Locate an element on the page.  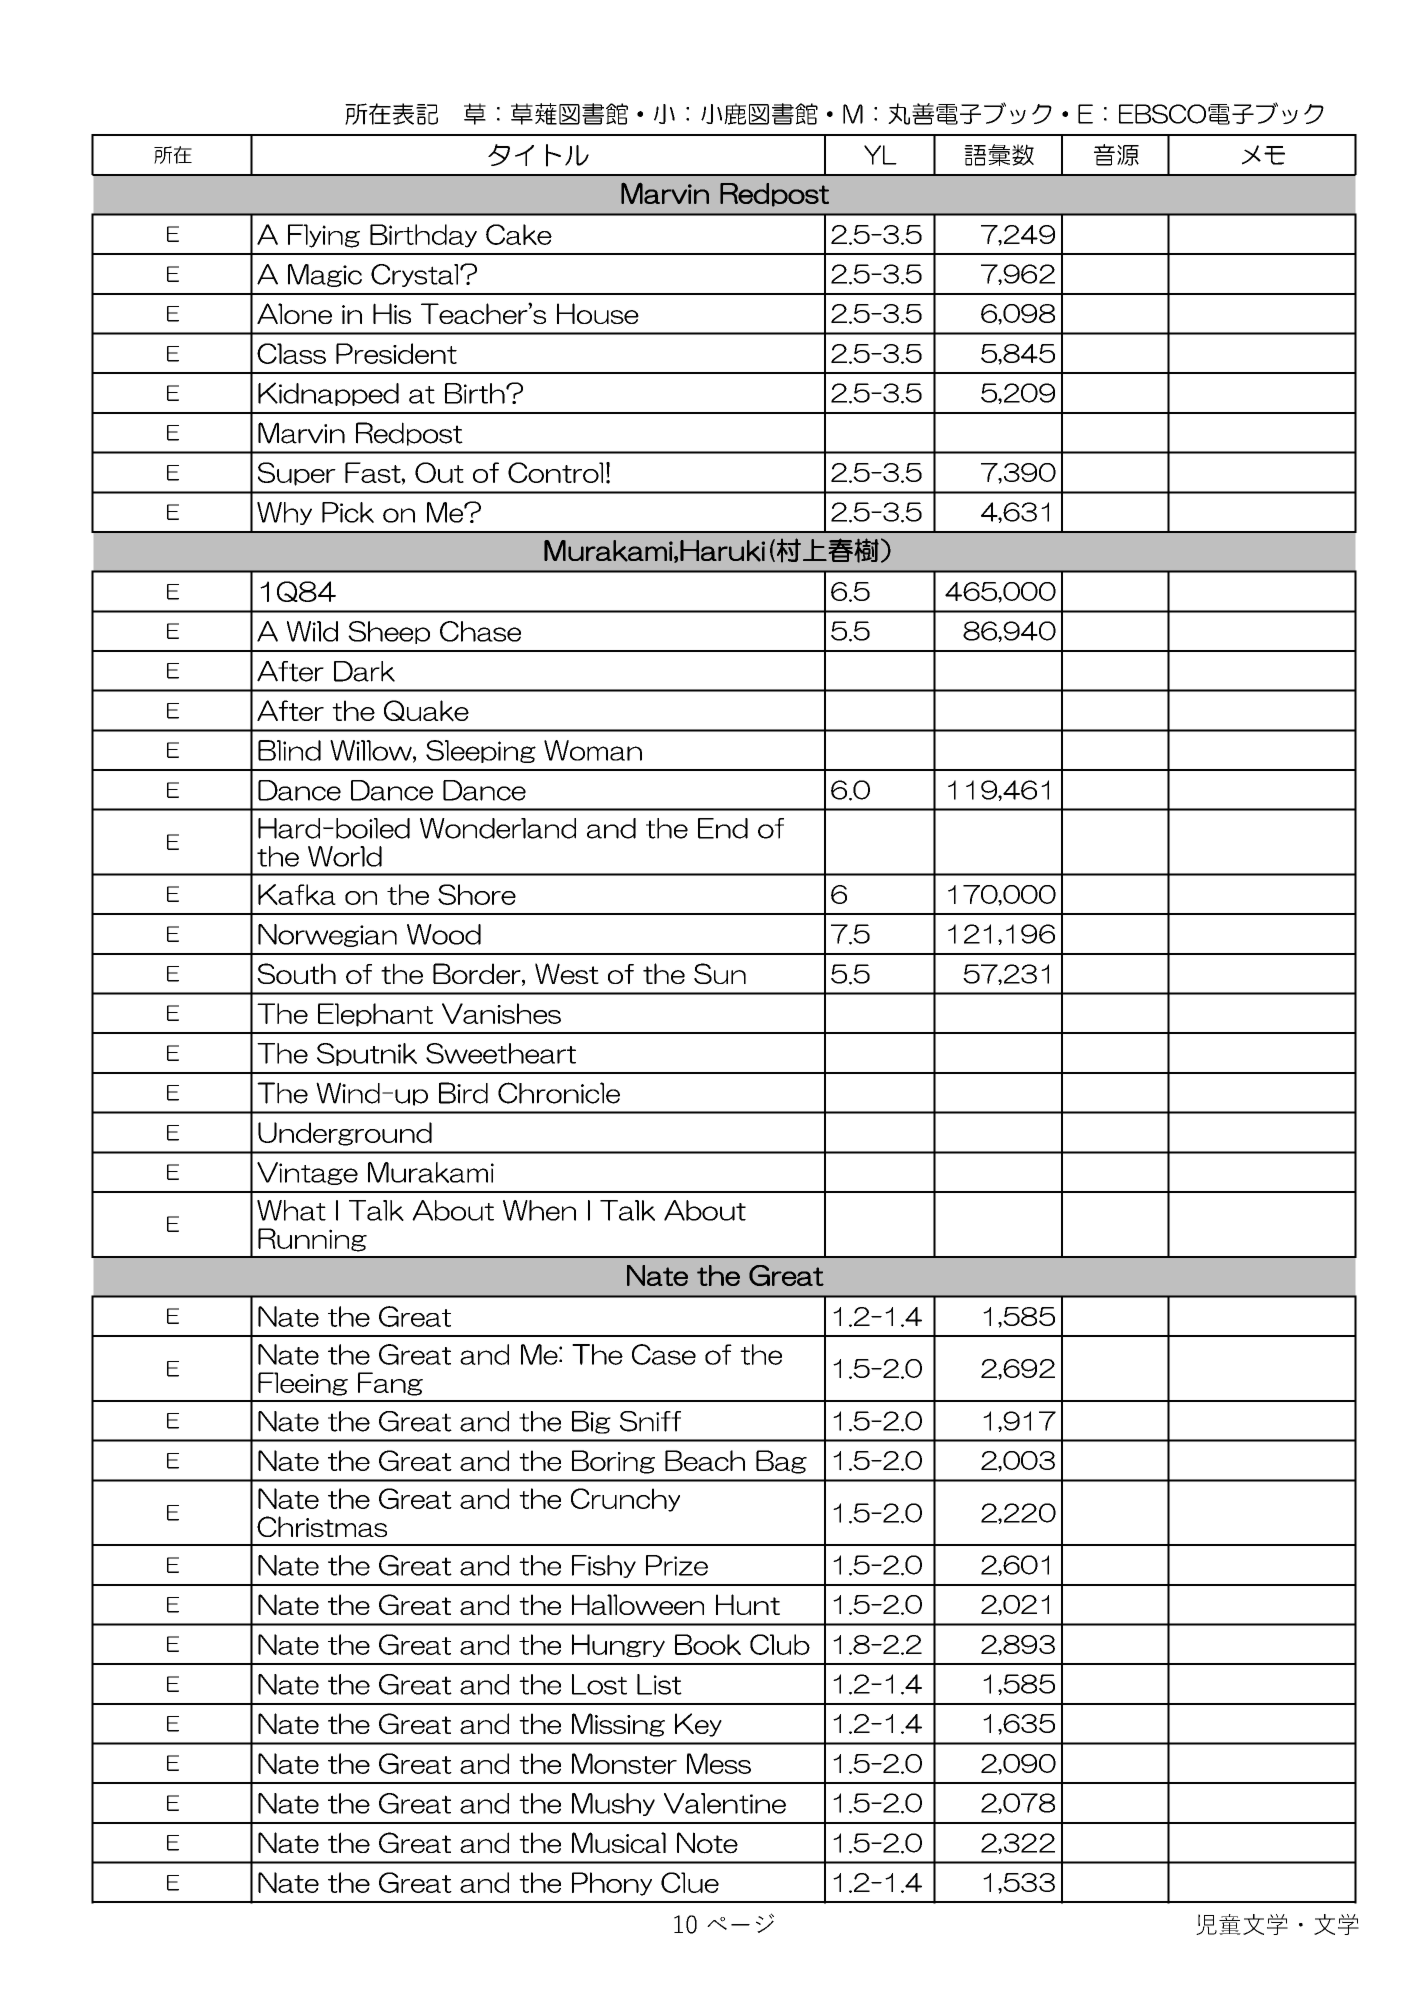
Christmas is located at coordinates (322, 1526).
